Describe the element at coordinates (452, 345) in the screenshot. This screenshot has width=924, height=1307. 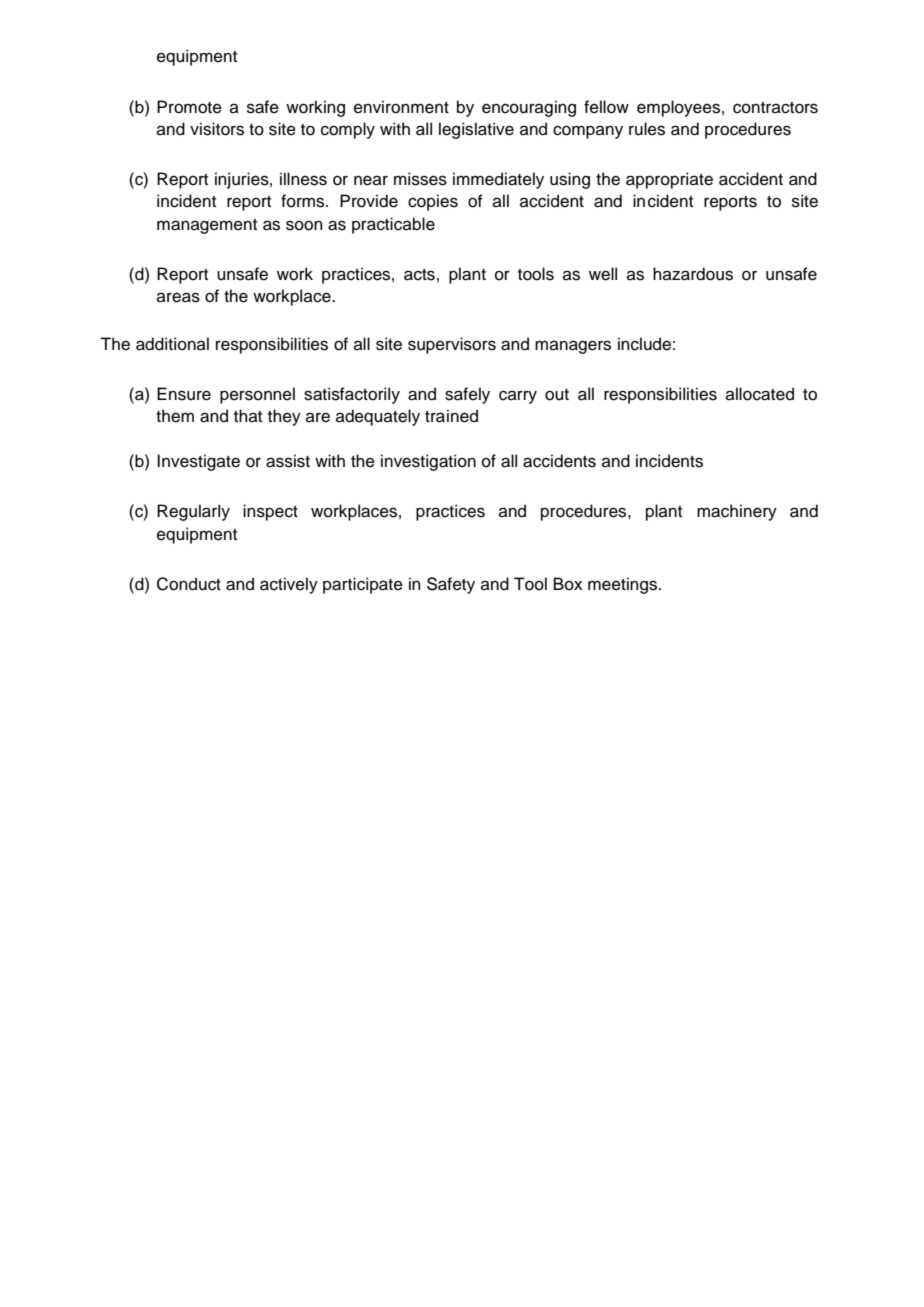
I see `supervisors` at that location.
